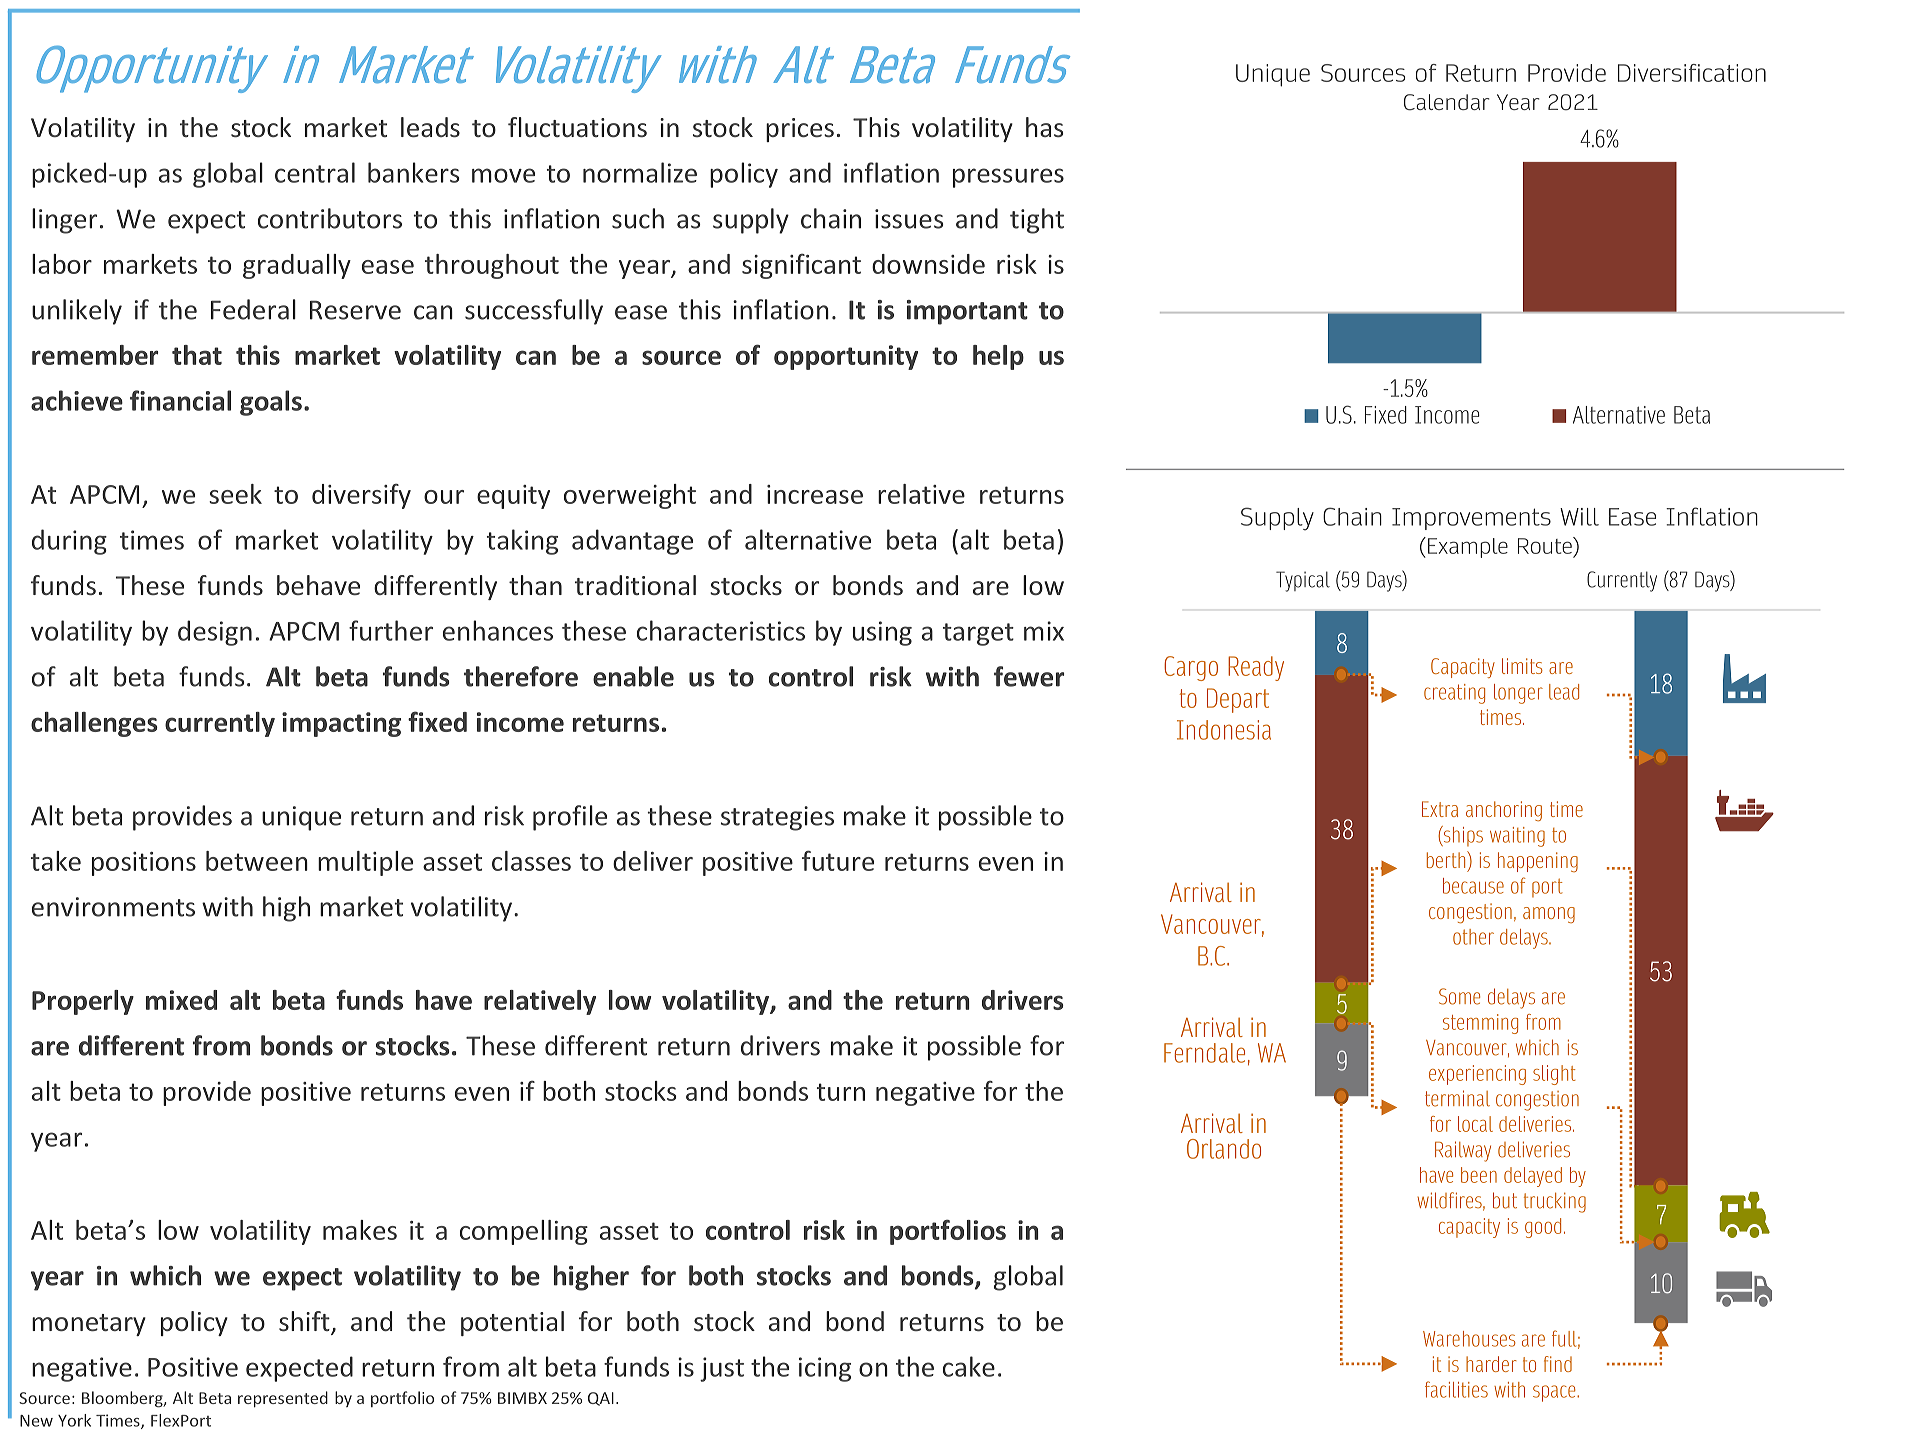 The width and height of the screenshot is (1912, 1434). I want to click on harder, so click(1491, 1364).
